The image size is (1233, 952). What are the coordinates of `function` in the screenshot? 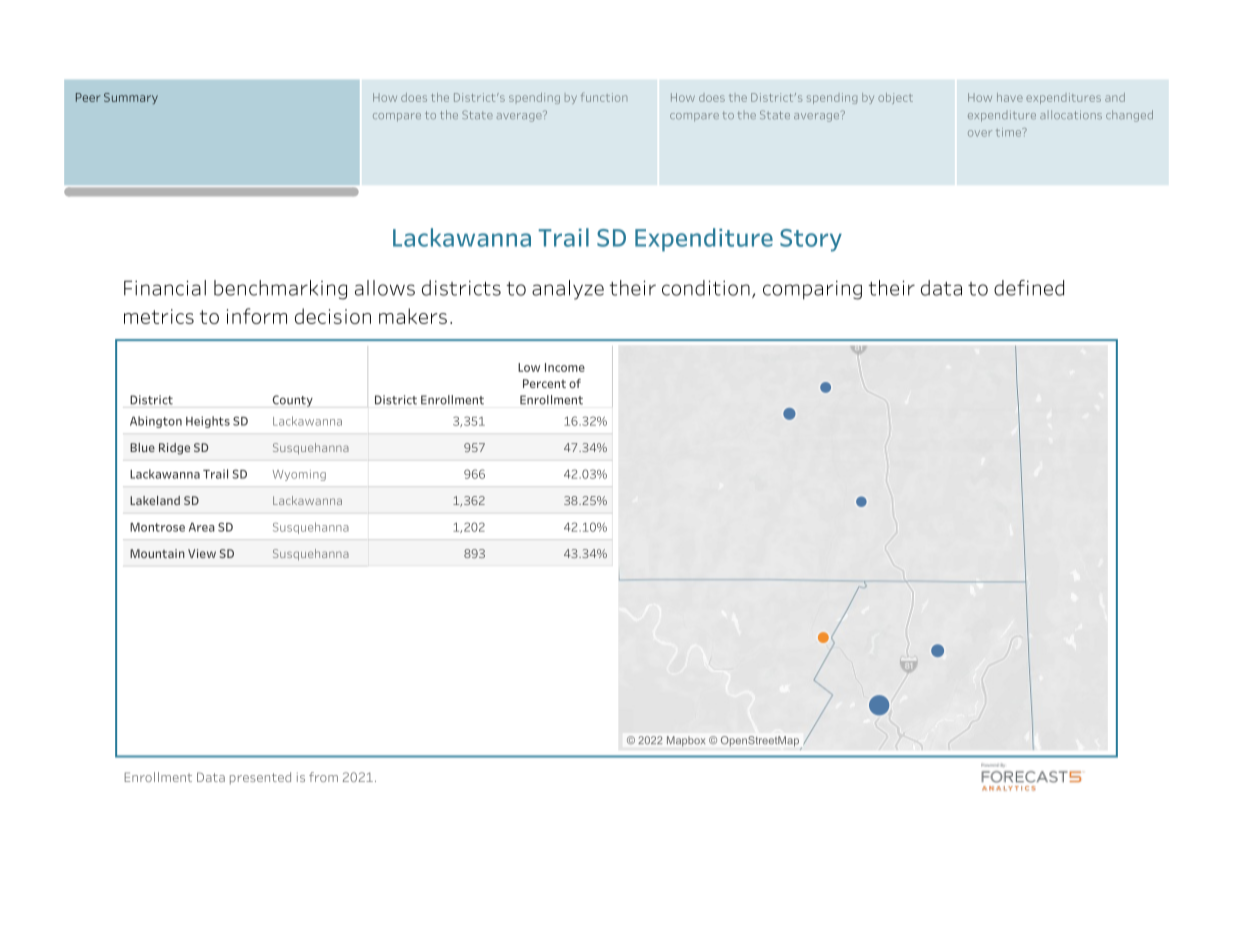 It's located at (604, 97).
